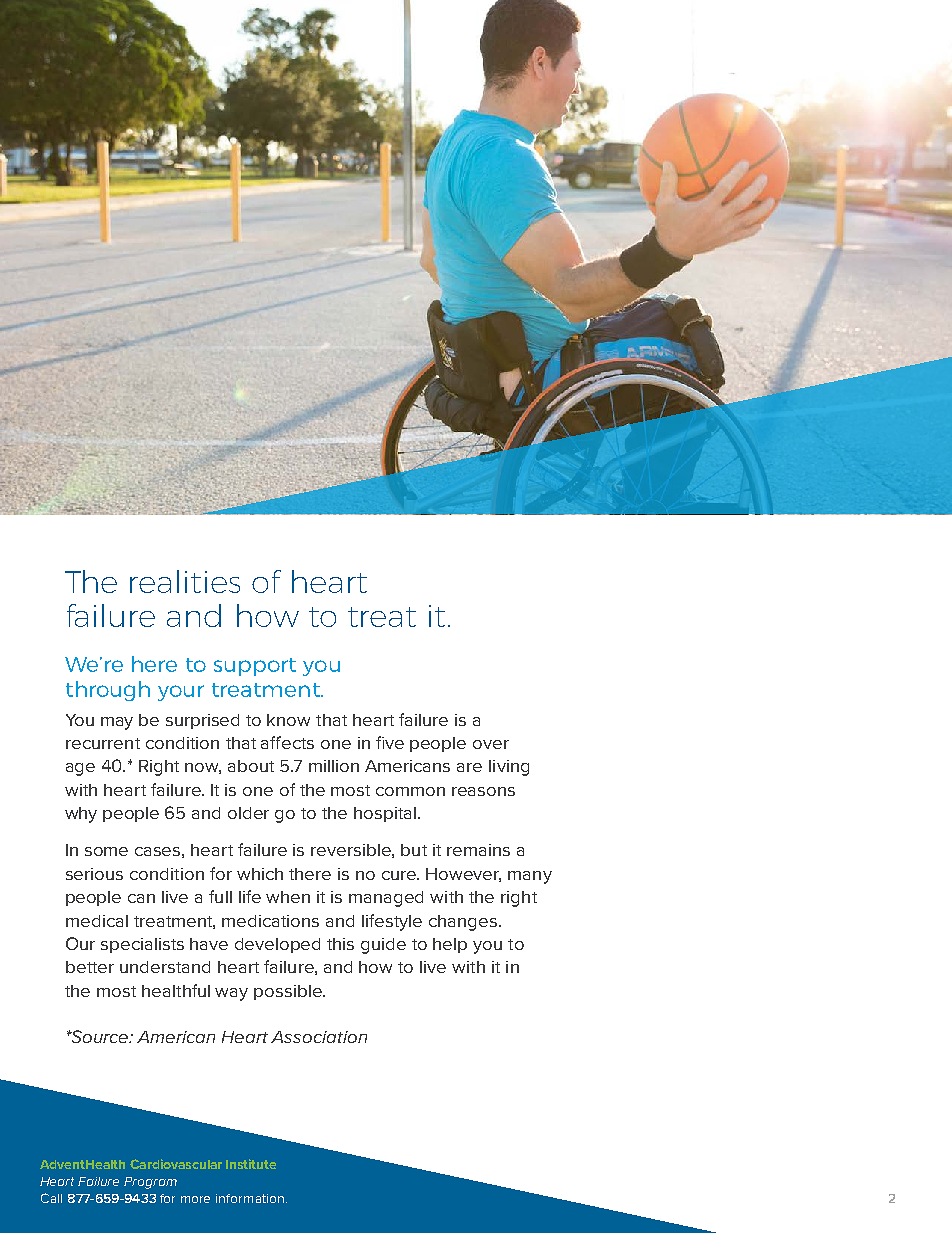 This page has width=952, height=1233. What do you see at coordinates (491, 744) in the page?
I see `over` at bounding box center [491, 744].
